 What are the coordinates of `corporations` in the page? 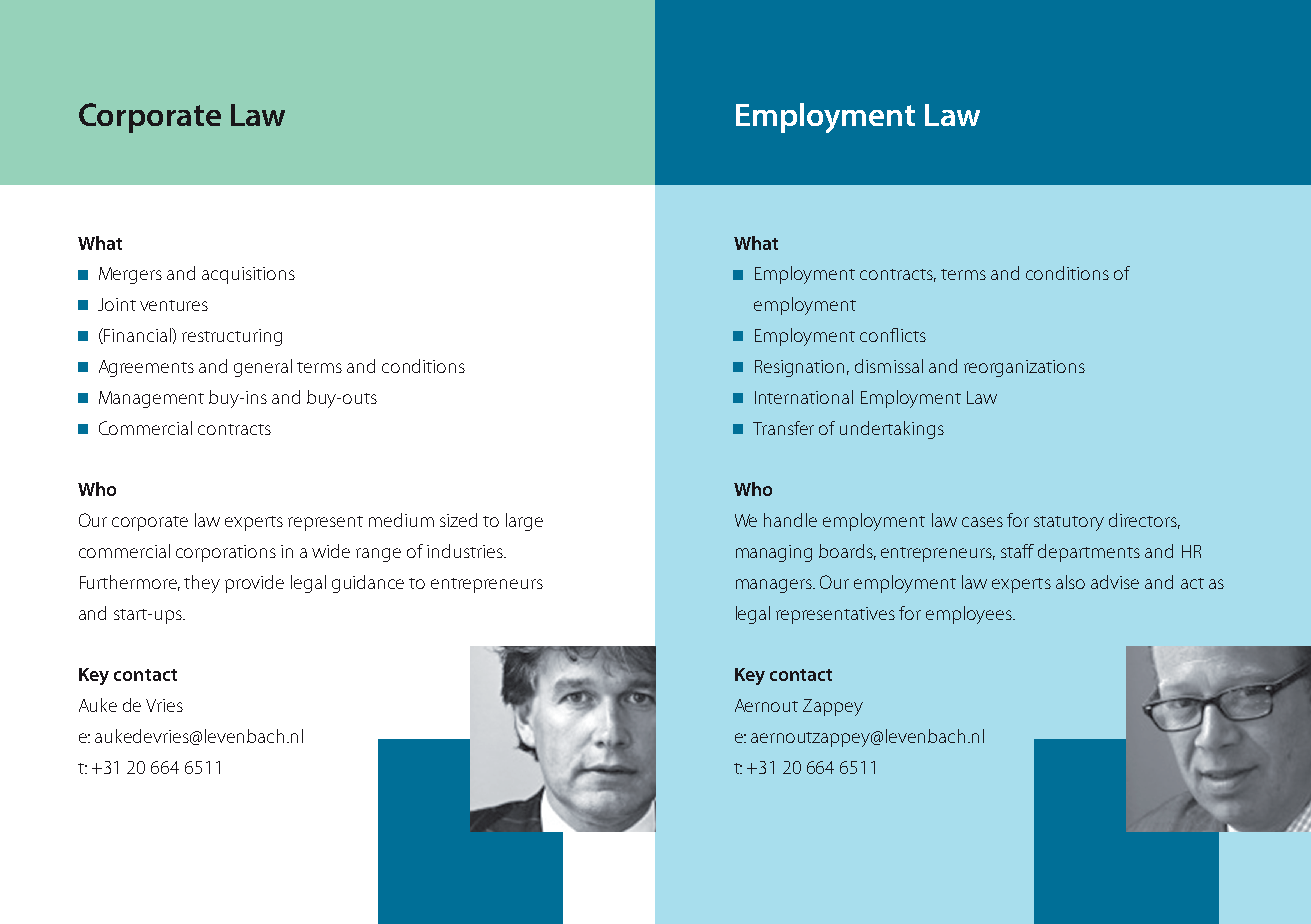 It's located at (226, 553).
